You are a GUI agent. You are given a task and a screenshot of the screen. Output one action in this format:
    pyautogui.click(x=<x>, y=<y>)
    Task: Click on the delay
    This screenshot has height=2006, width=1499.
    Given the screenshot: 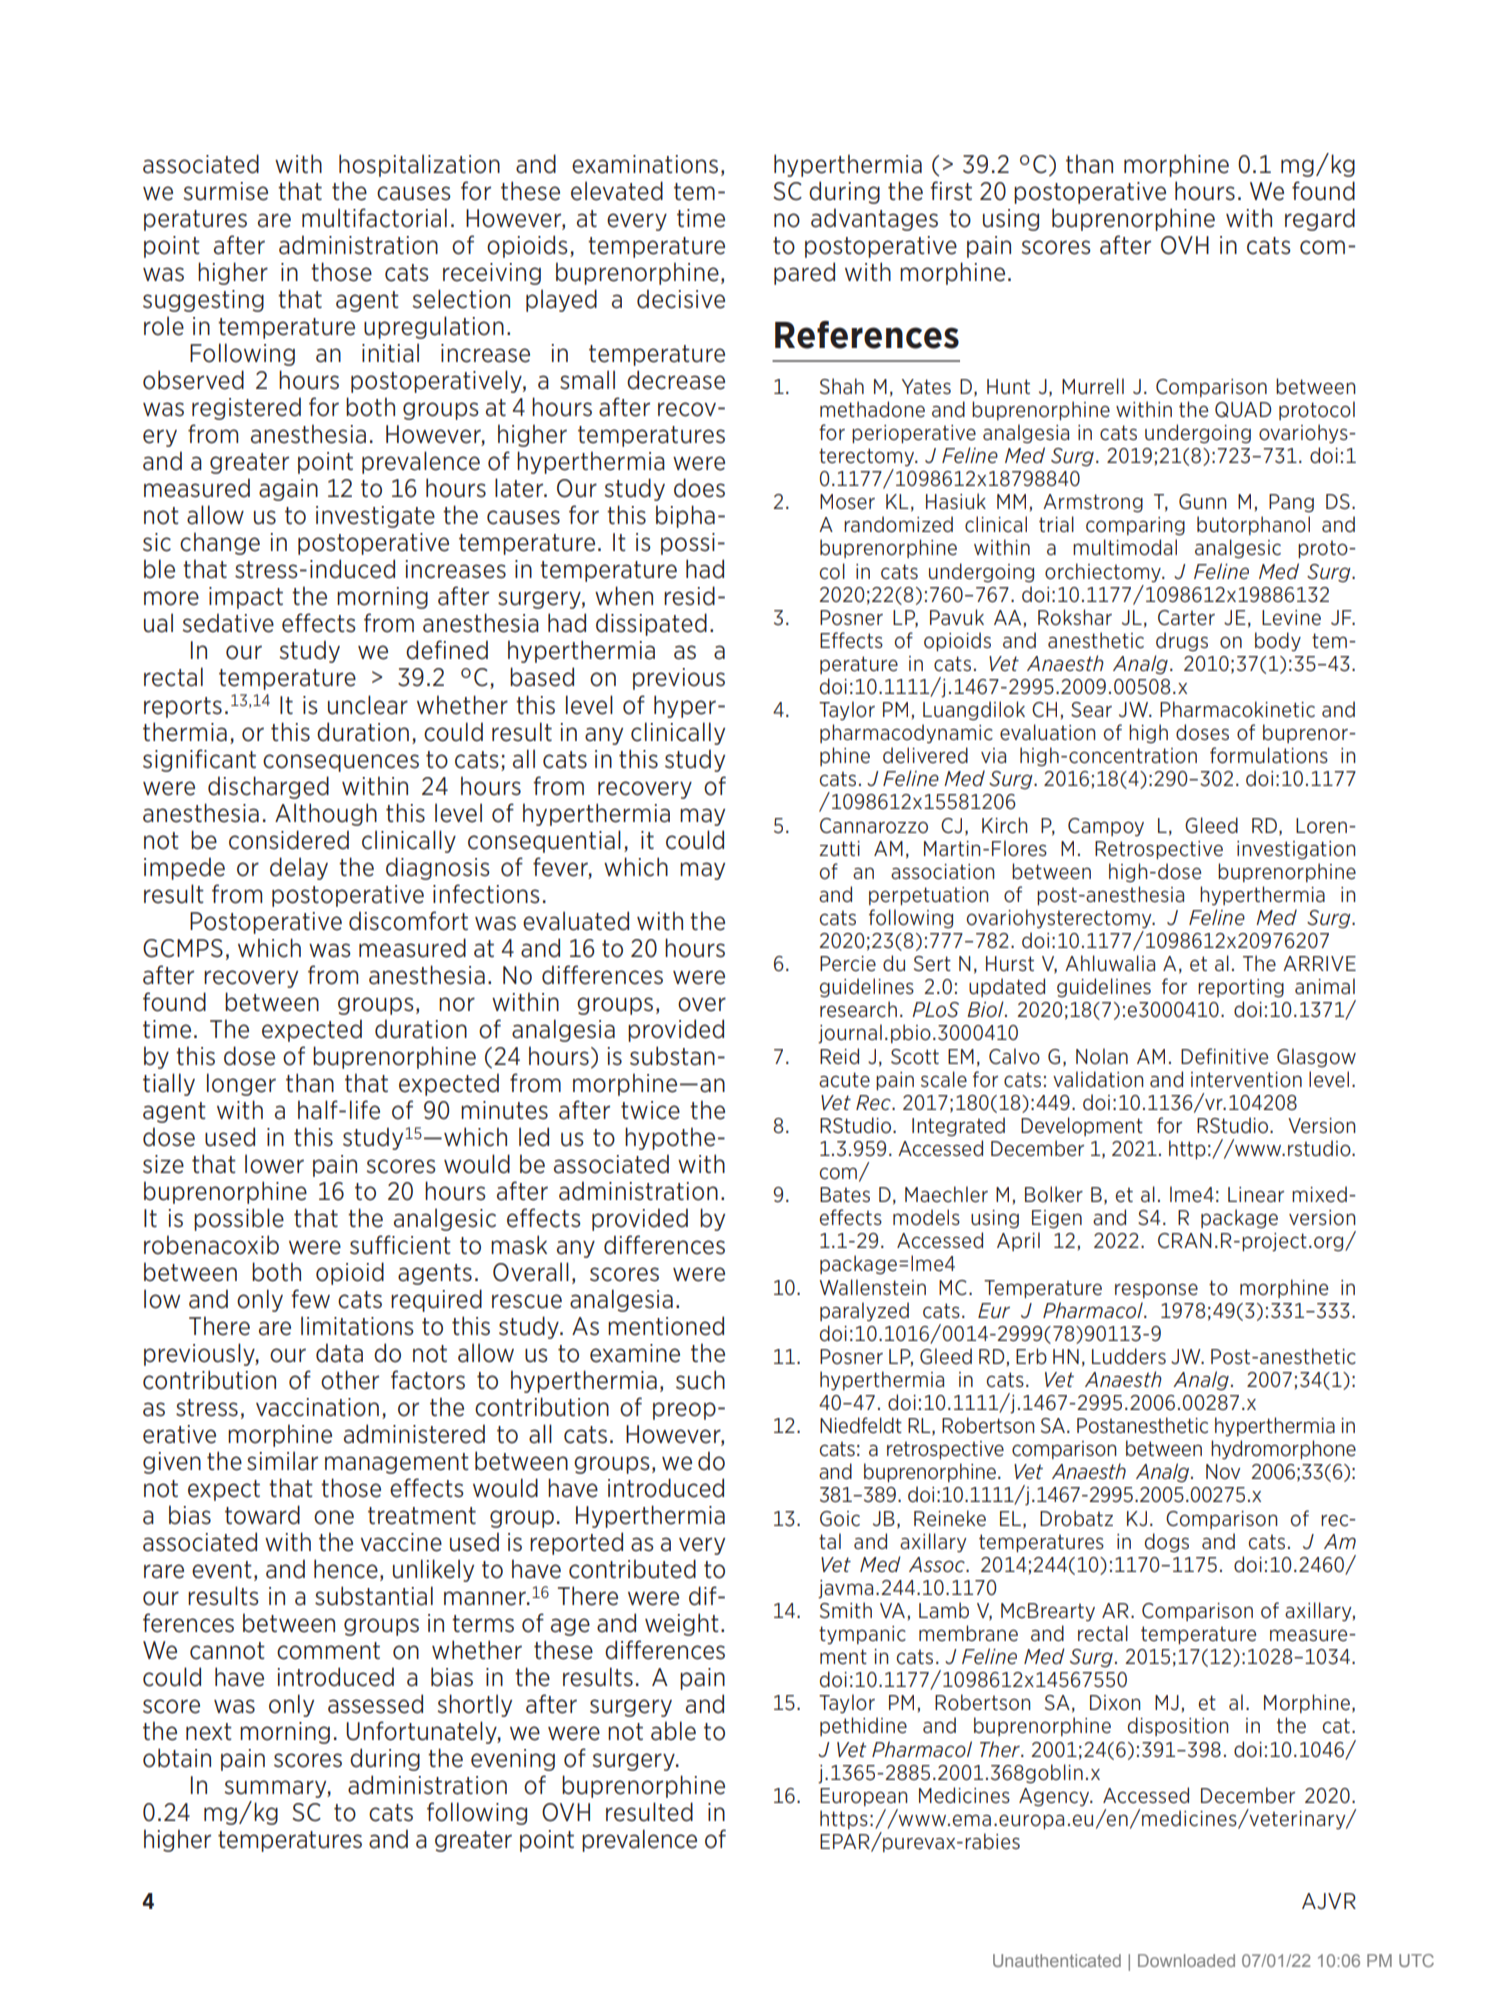 What is the action you would take?
    pyautogui.click(x=299, y=868)
